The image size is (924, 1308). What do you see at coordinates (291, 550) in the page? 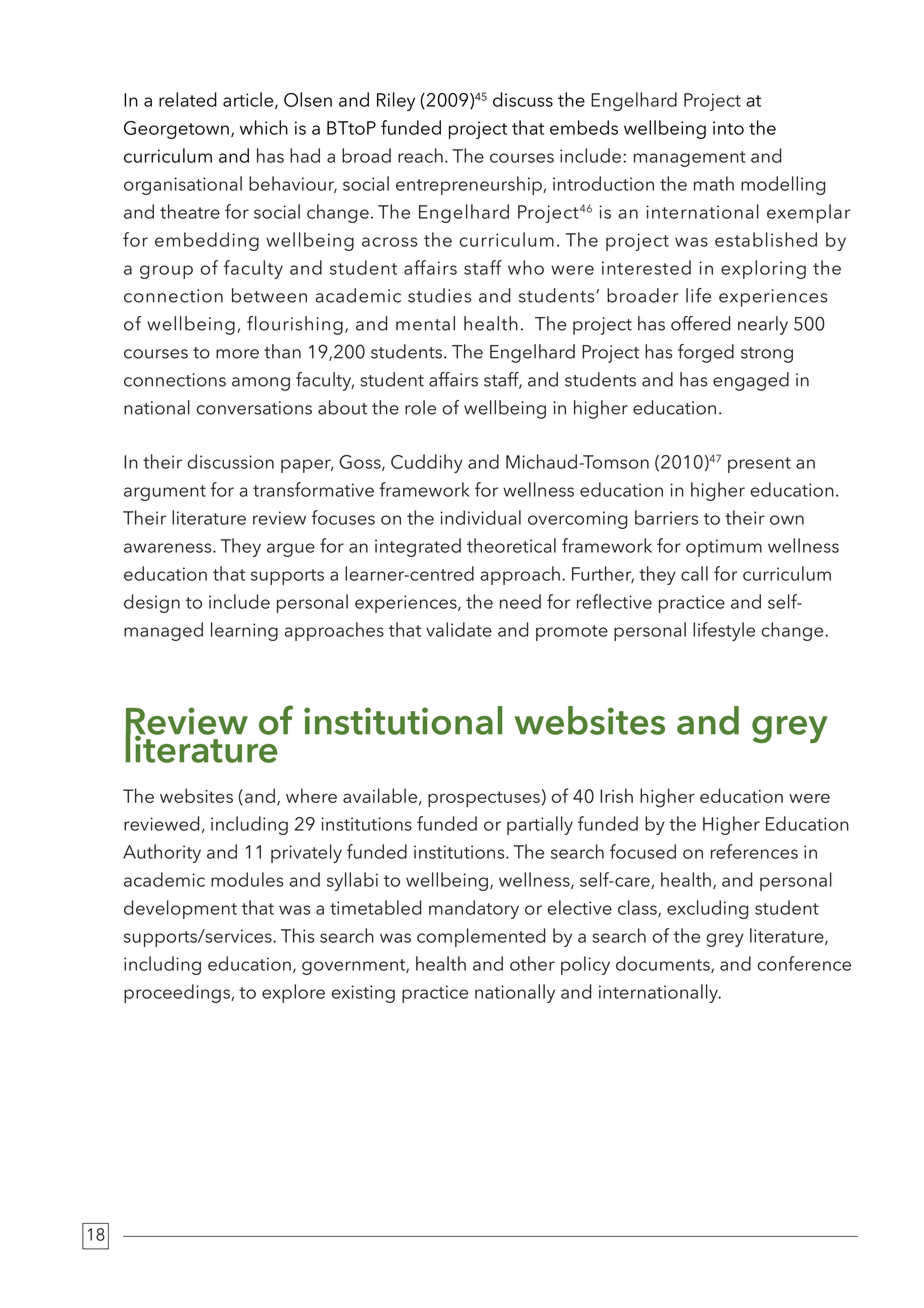
I see `argue` at bounding box center [291, 550].
